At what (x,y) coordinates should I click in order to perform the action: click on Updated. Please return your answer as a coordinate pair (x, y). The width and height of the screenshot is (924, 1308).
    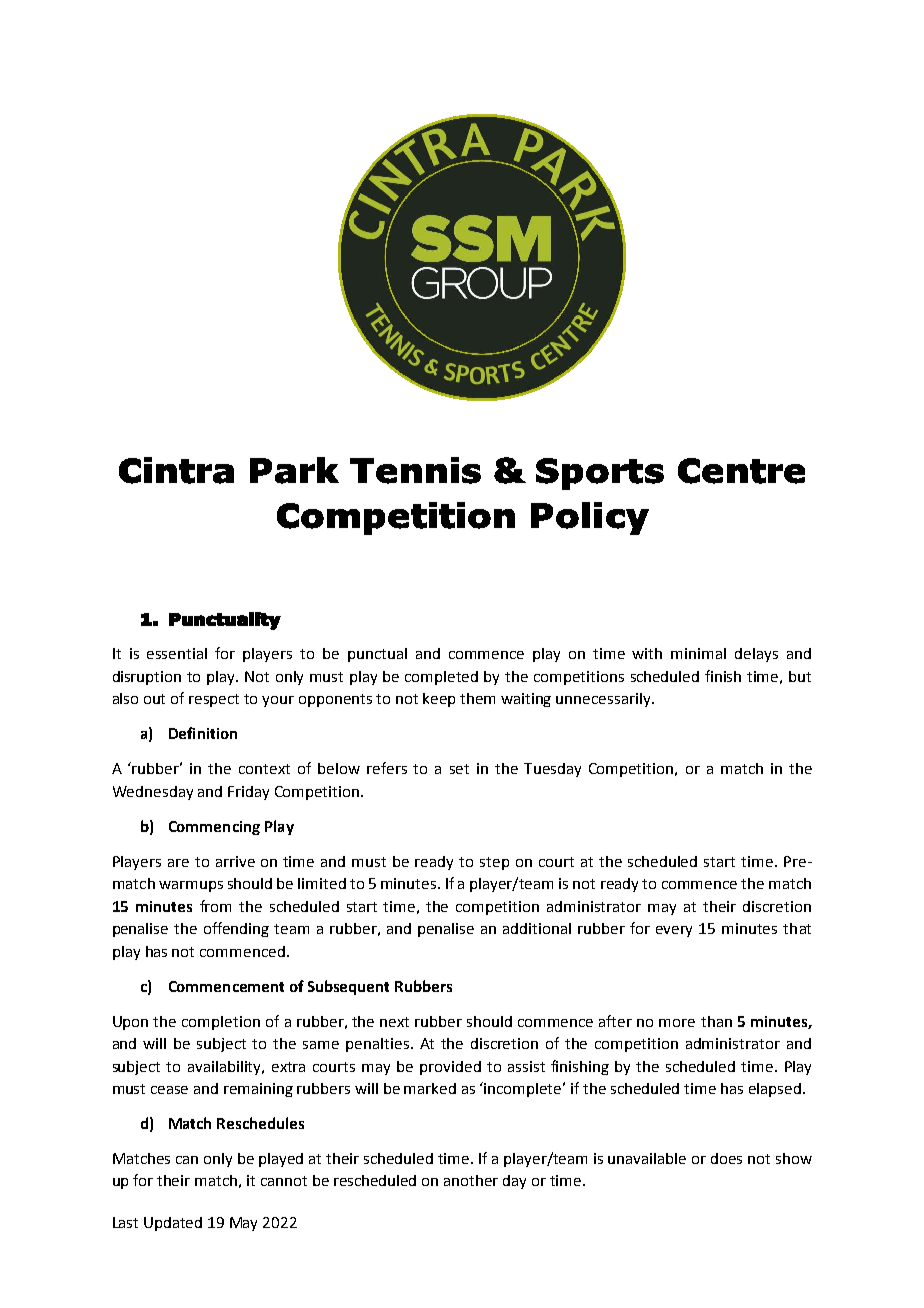
    Looking at the image, I should click on (173, 1224).
